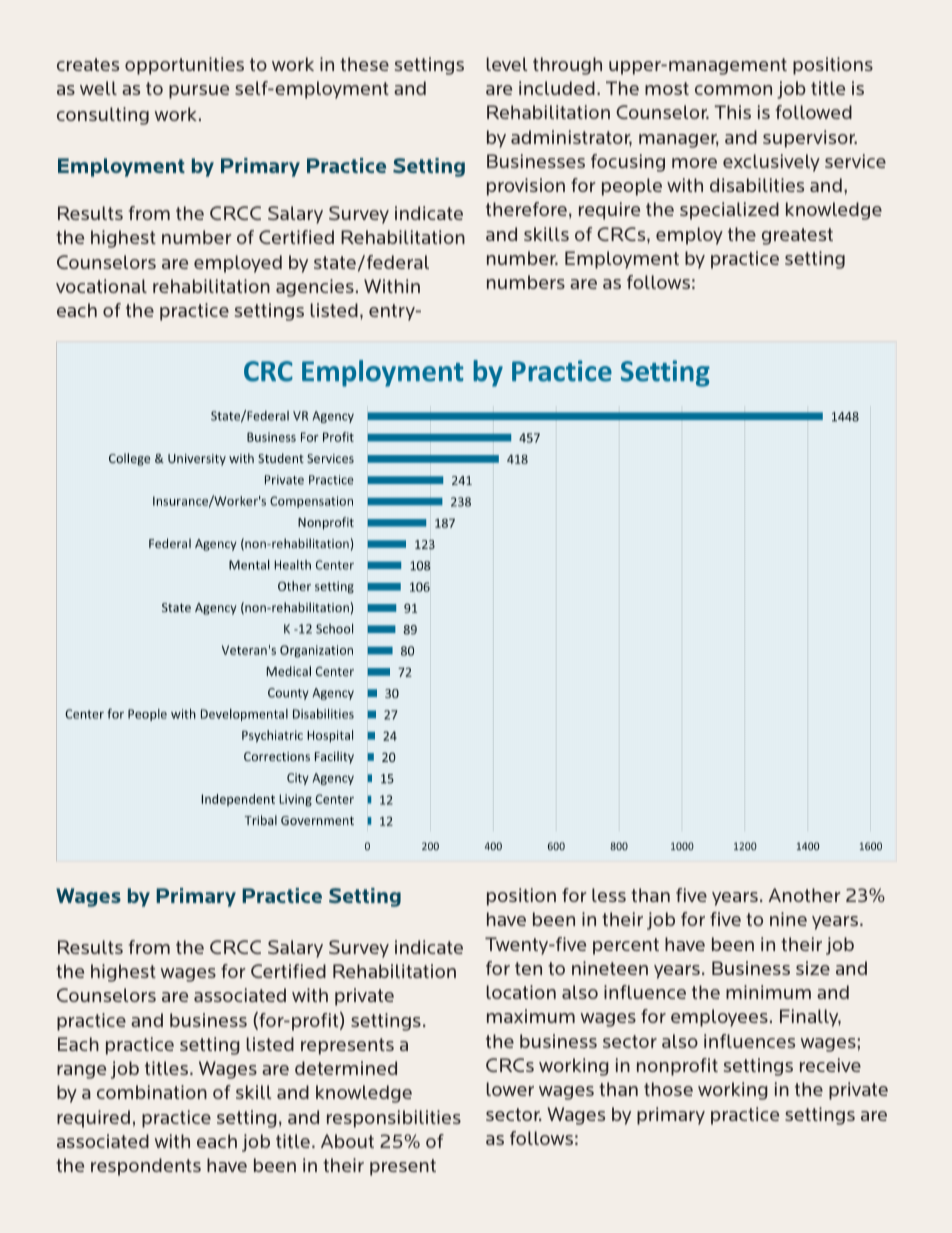  Describe the element at coordinates (101, 286) in the document. I see `vocational` at that location.
